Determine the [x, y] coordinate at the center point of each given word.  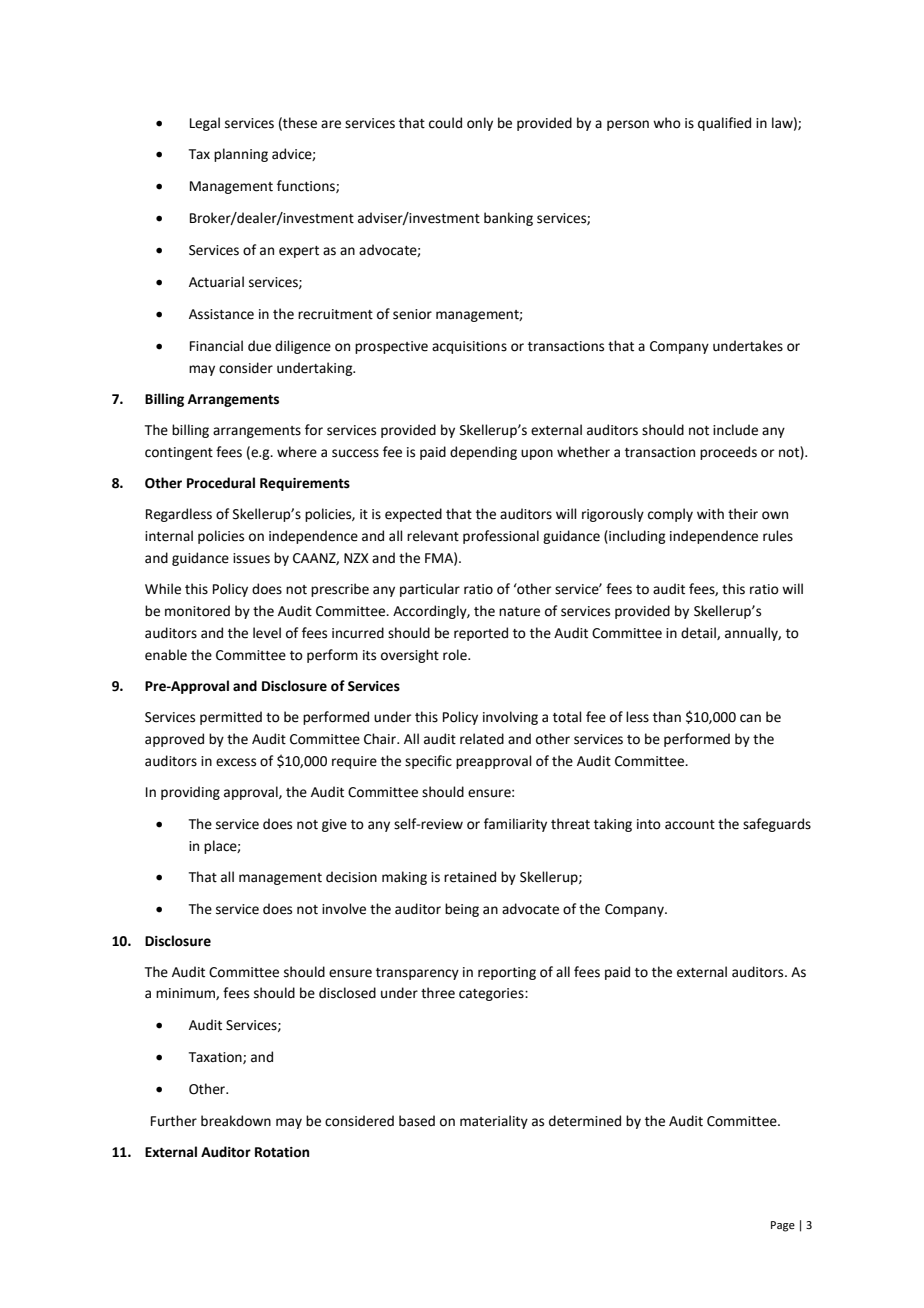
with [710, 514]
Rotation [282, 1152]
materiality [494, 1122]
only [480, 124]
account [690, 825]
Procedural [221, 483]
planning [241, 155]
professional [501, 537]
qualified [724, 124]
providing [190, 793]
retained [470, 877]
